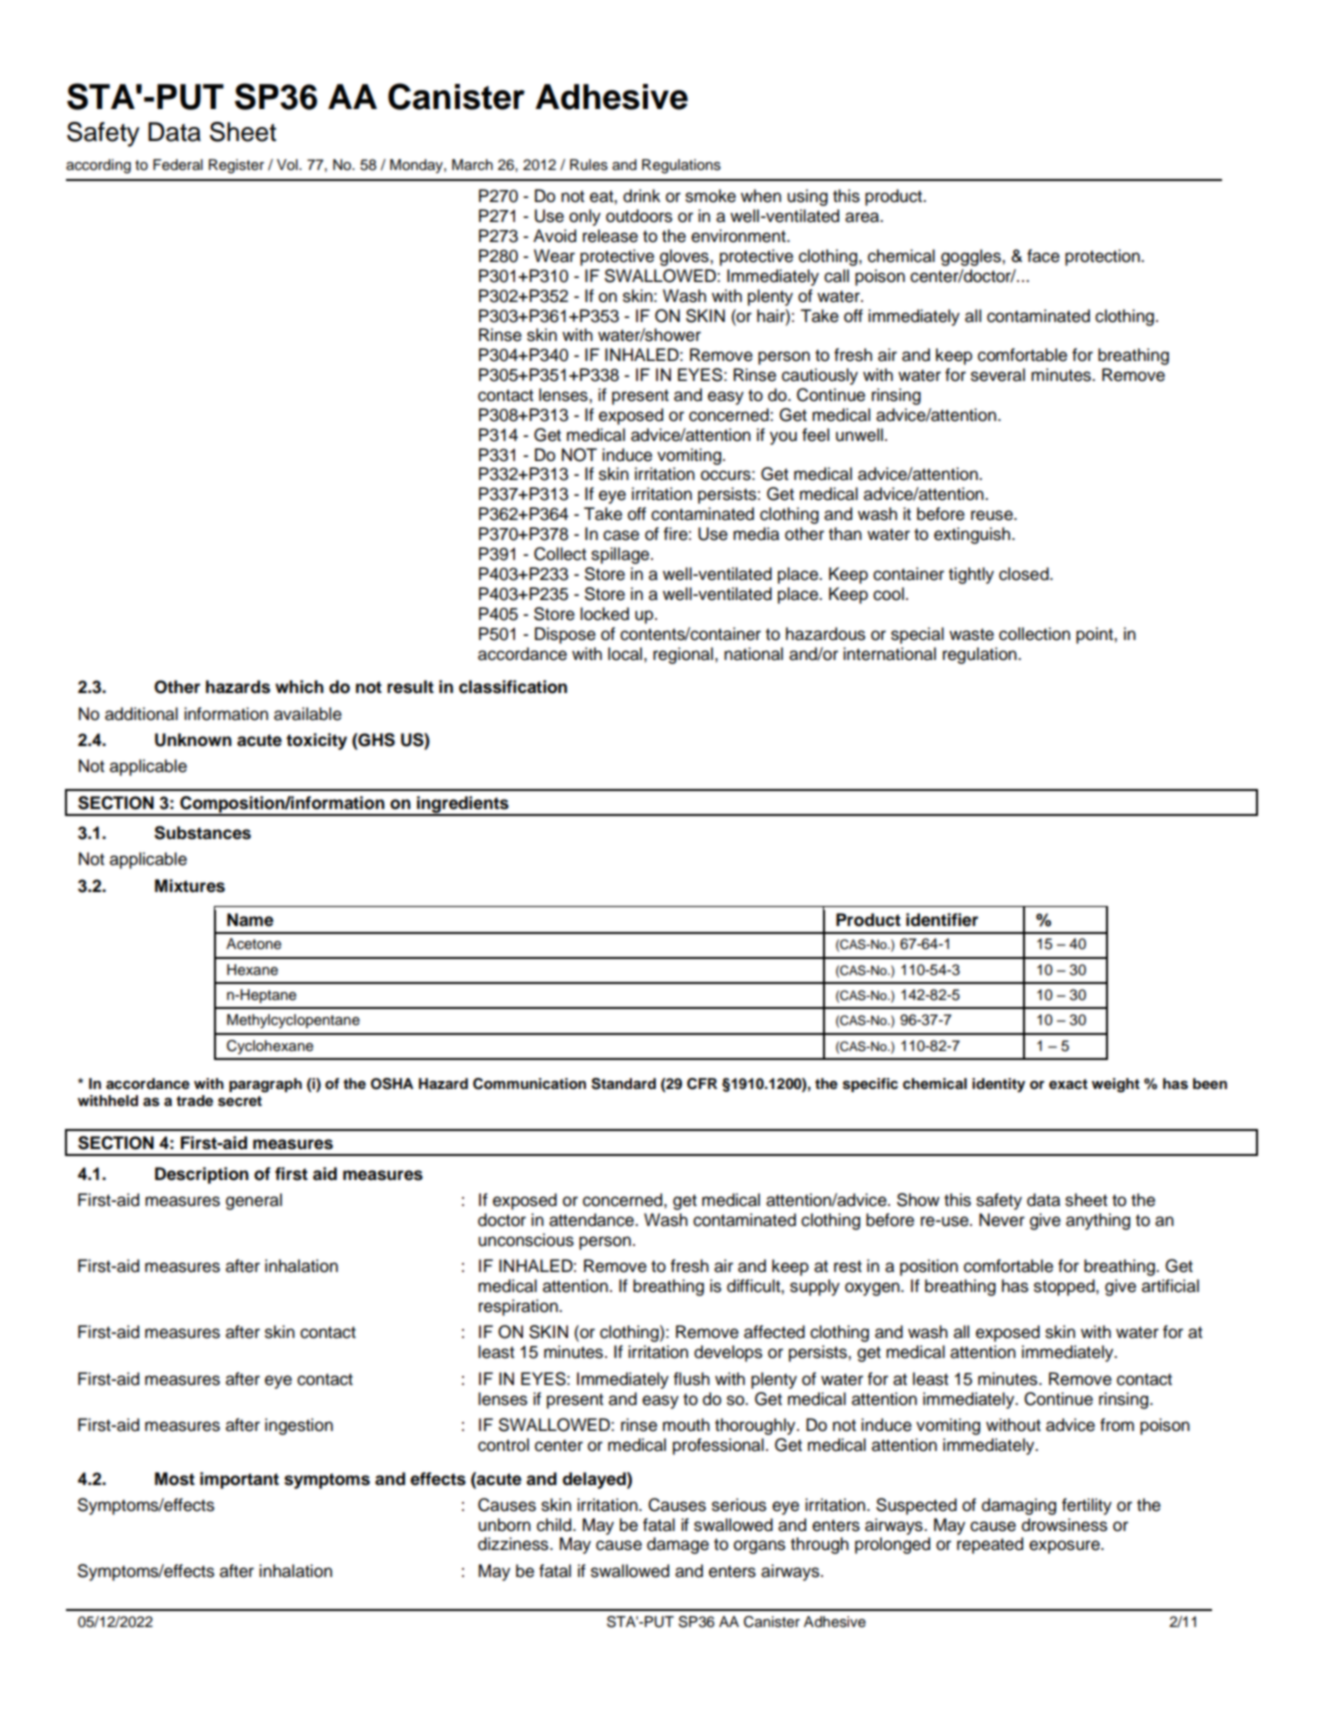  What do you see at coordinates (942, 920) in the screenshot?
I see `identifier` at bounding box center [942, 920].
